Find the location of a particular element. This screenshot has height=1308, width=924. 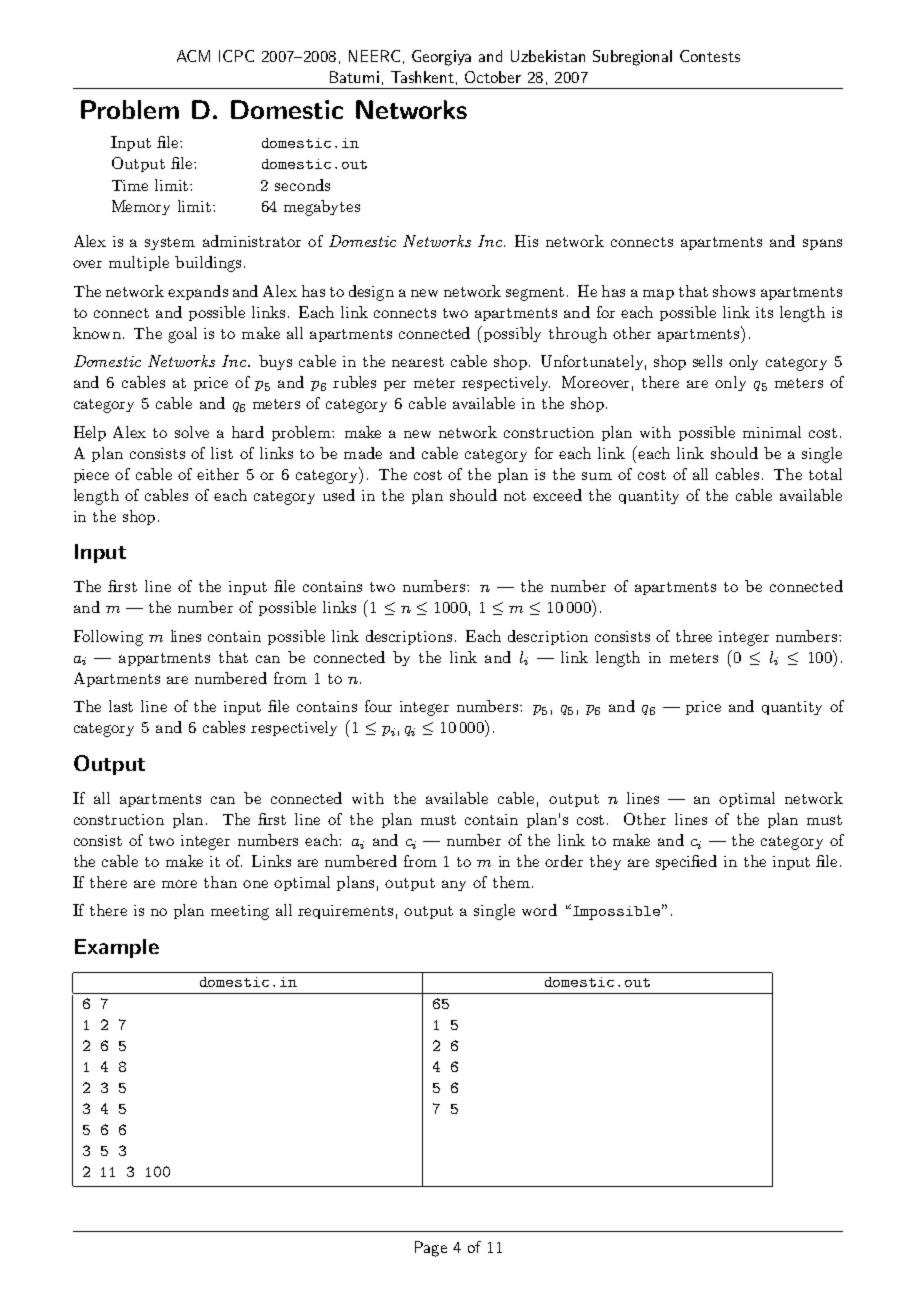

word is located at coordinates (539, 910).
